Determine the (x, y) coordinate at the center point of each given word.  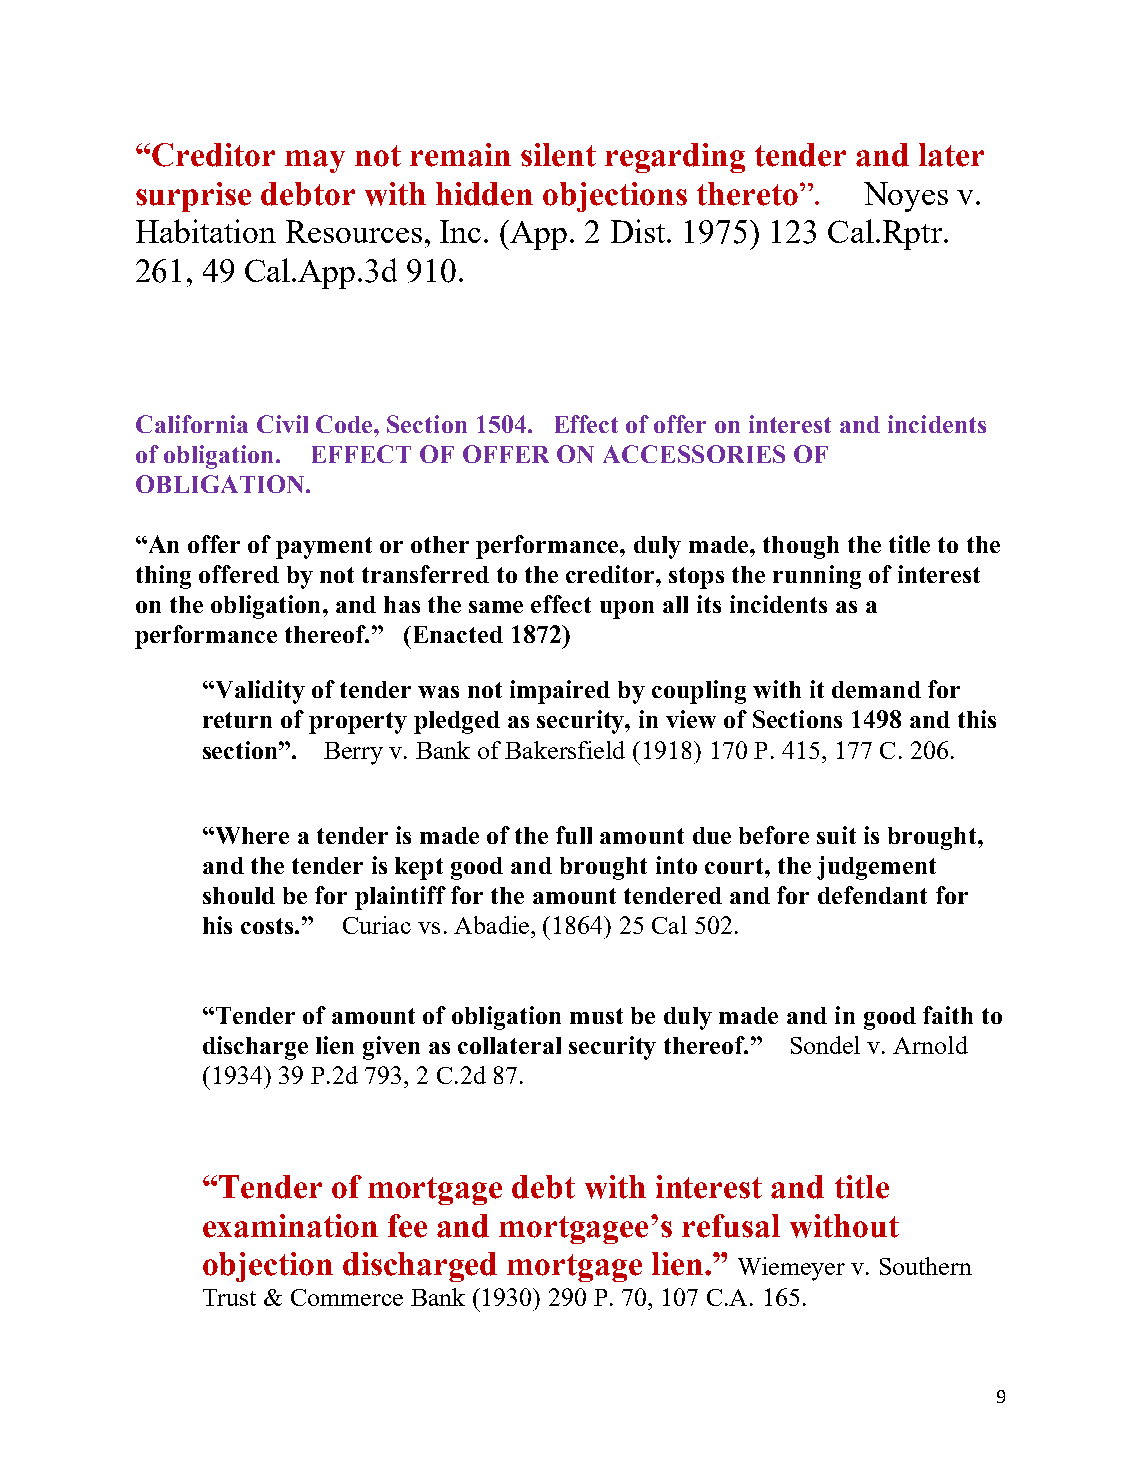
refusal (731, 1226)
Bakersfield (565, 750)
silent (558, 155)
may (315, 161)
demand (876, 689)
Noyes (906, 197)
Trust (229, 1297)
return (237, 720)
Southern (926, 1266)
